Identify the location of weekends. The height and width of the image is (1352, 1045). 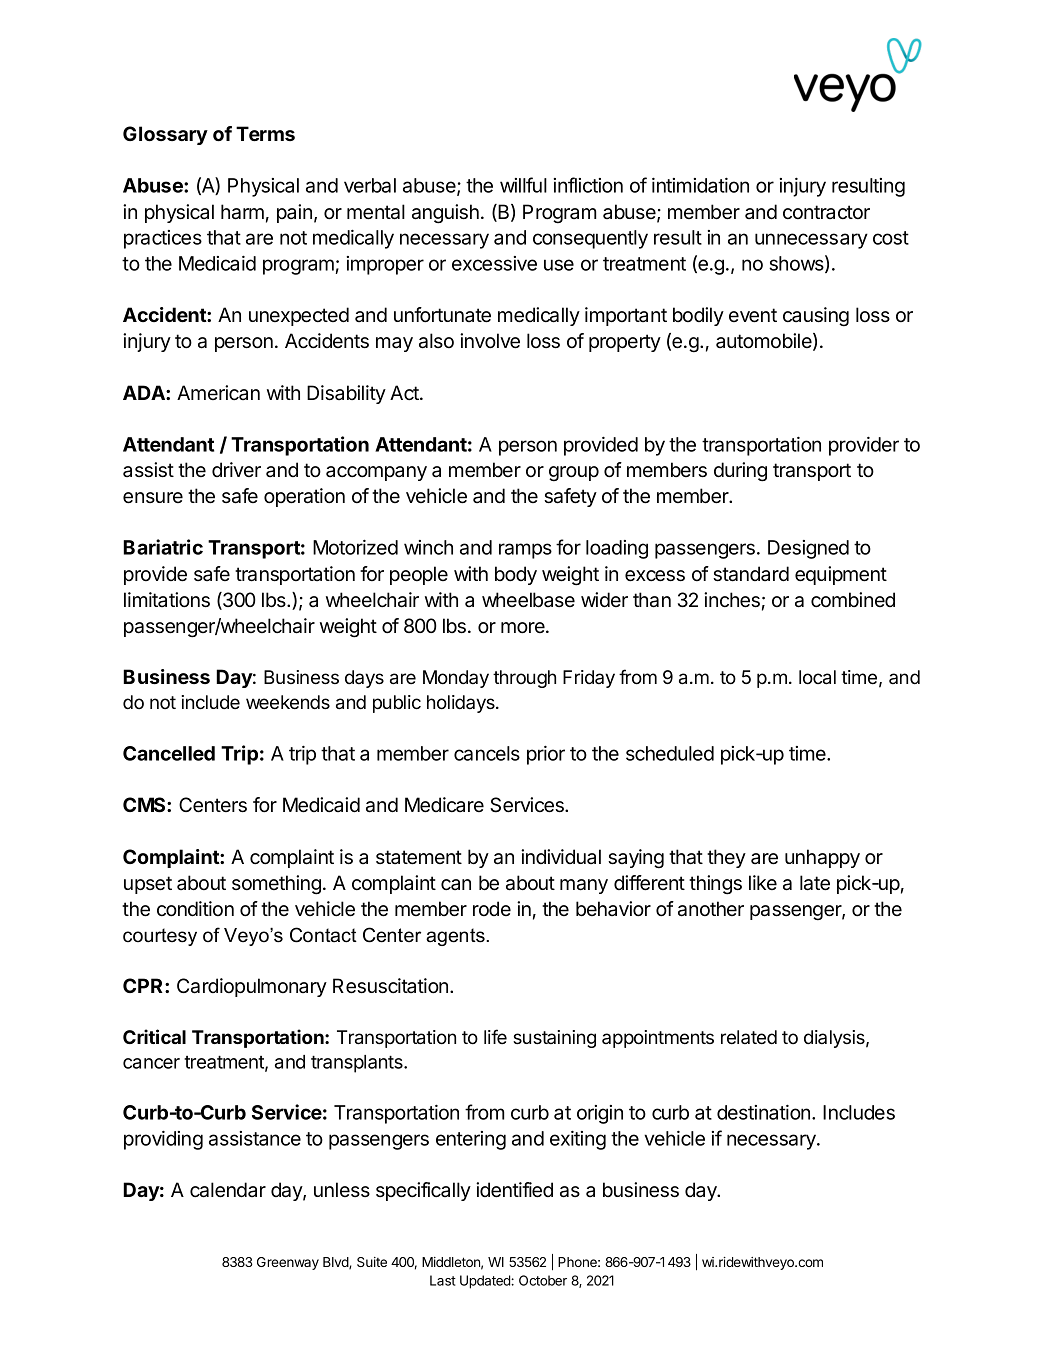
(288, 702).
